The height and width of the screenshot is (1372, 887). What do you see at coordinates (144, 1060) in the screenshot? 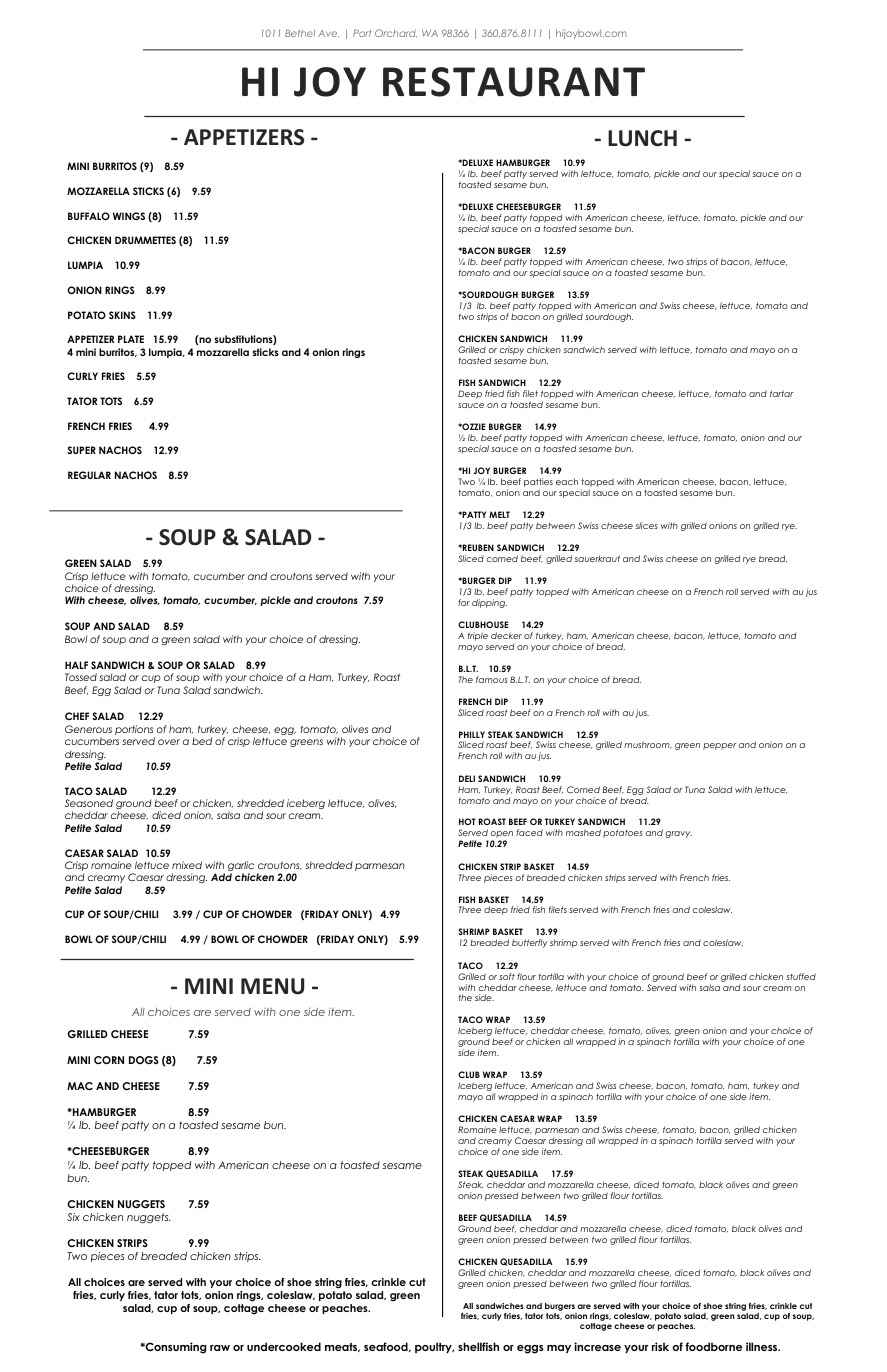
I see `DOGS` at bounding box center [144, 1060].
